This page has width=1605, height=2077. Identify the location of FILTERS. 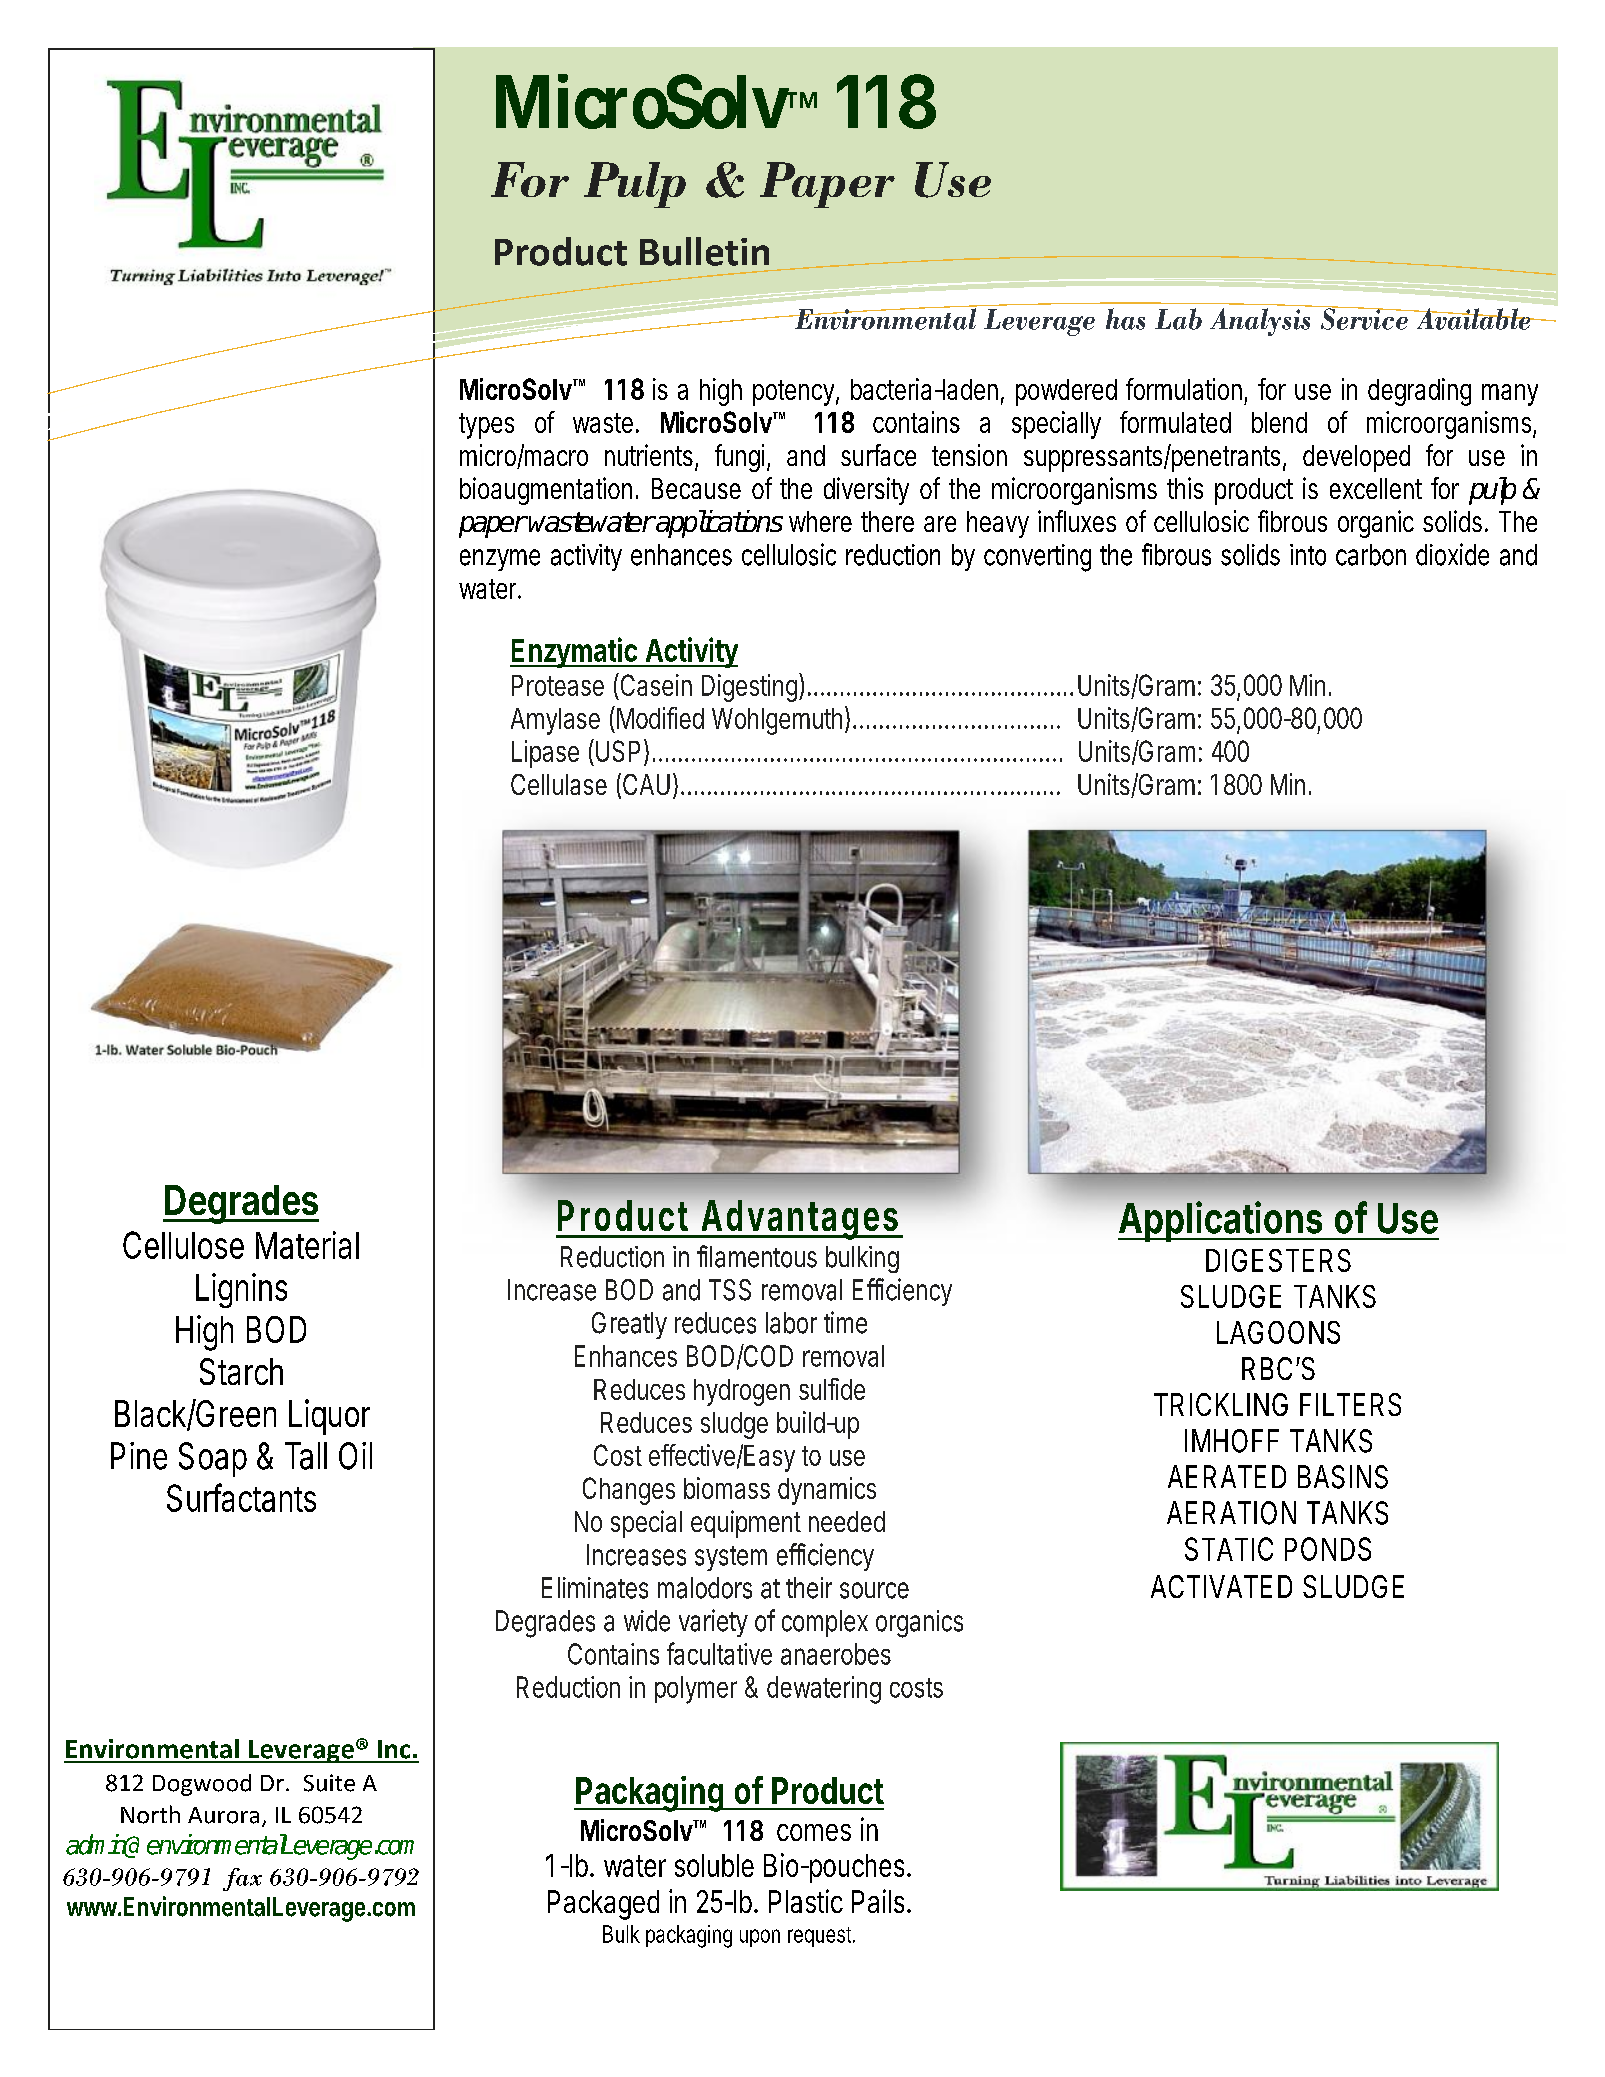
(1350, 1404).
